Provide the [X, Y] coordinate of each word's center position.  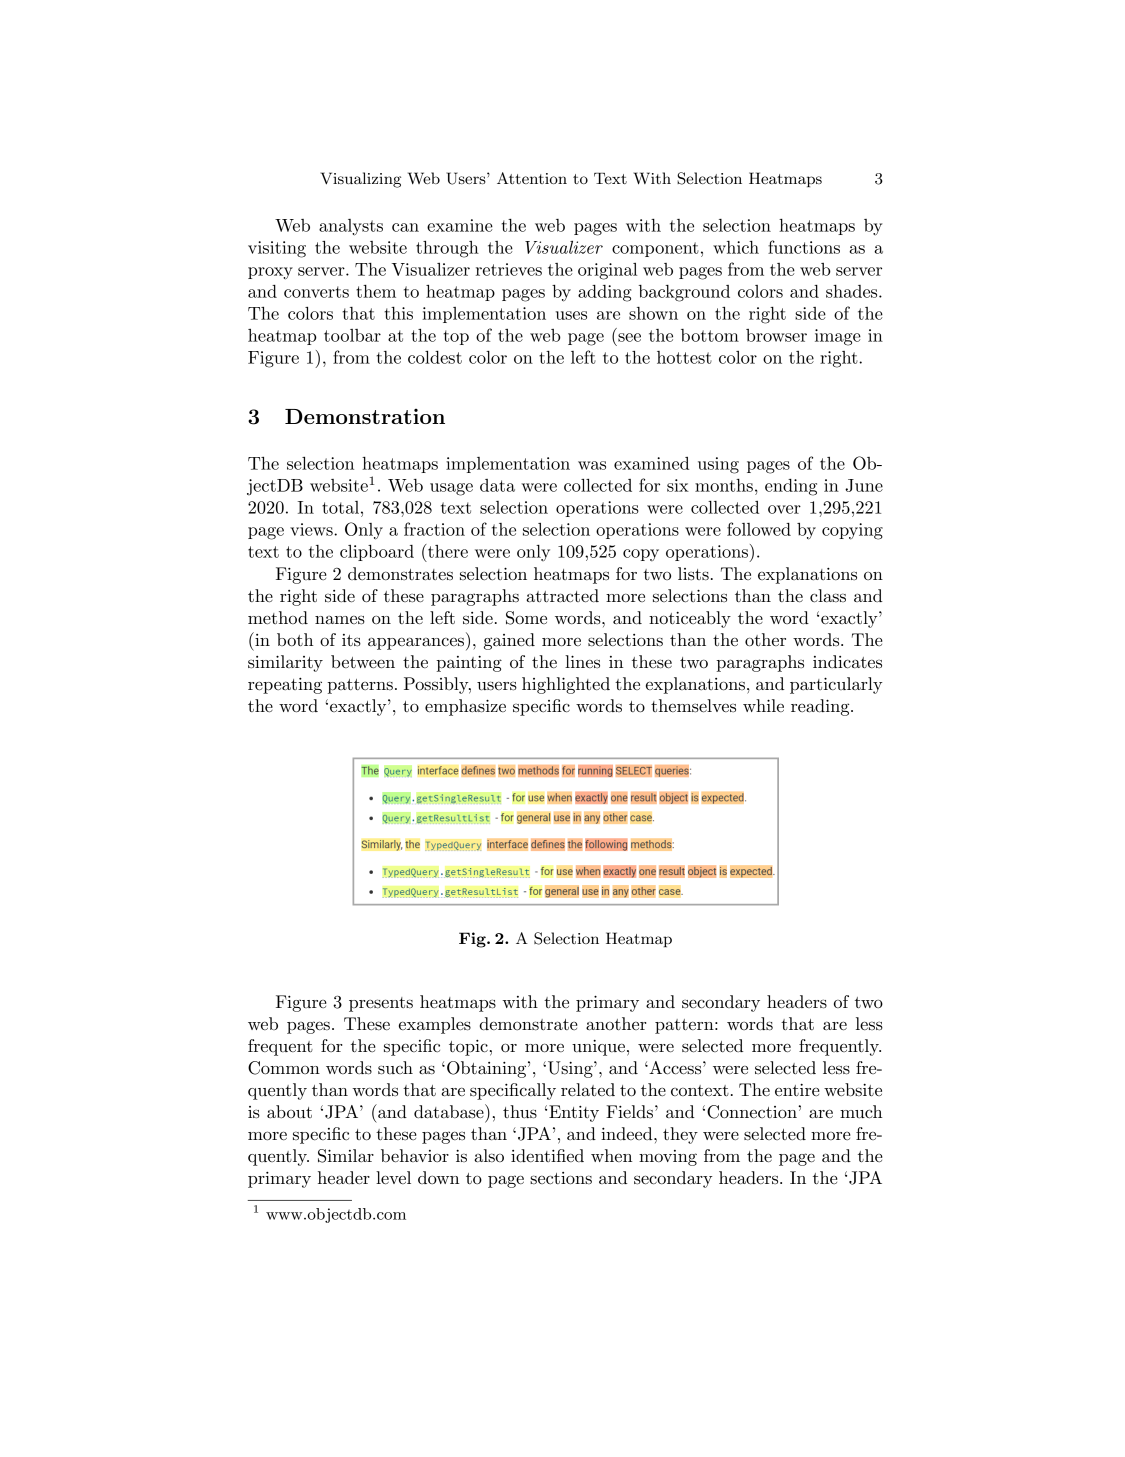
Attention [532, 178]
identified [547, 1155]
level [393, 1177]
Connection [753, 1112]
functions [804, 247]
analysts [351, 227]
